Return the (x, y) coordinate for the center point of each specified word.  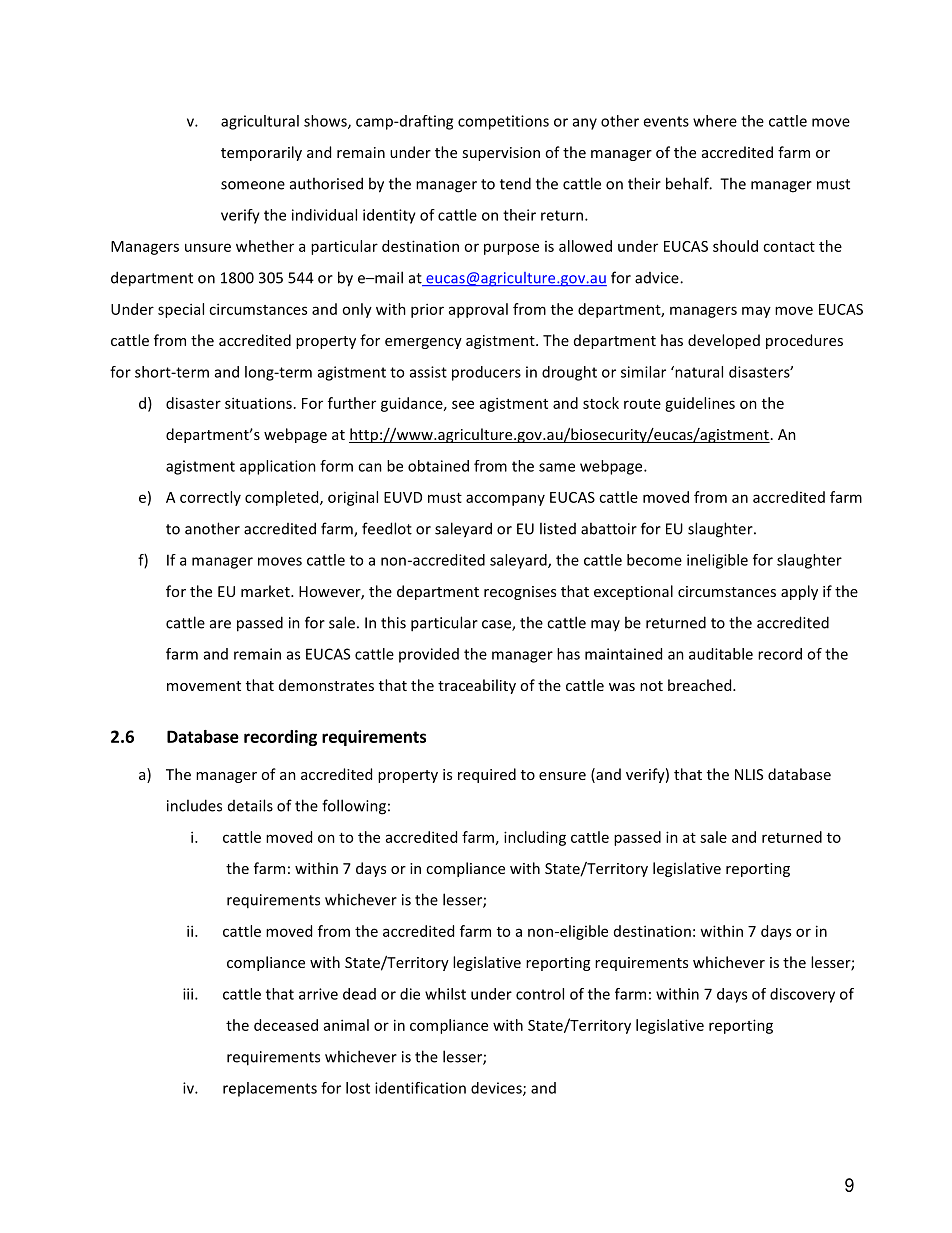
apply (799, 592)
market (266, 591)
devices (497, 1089)
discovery (802, 995)
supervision (501, 154)
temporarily (261, 153)
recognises (520, 593)
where (715, 121)
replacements (270, 1089)
